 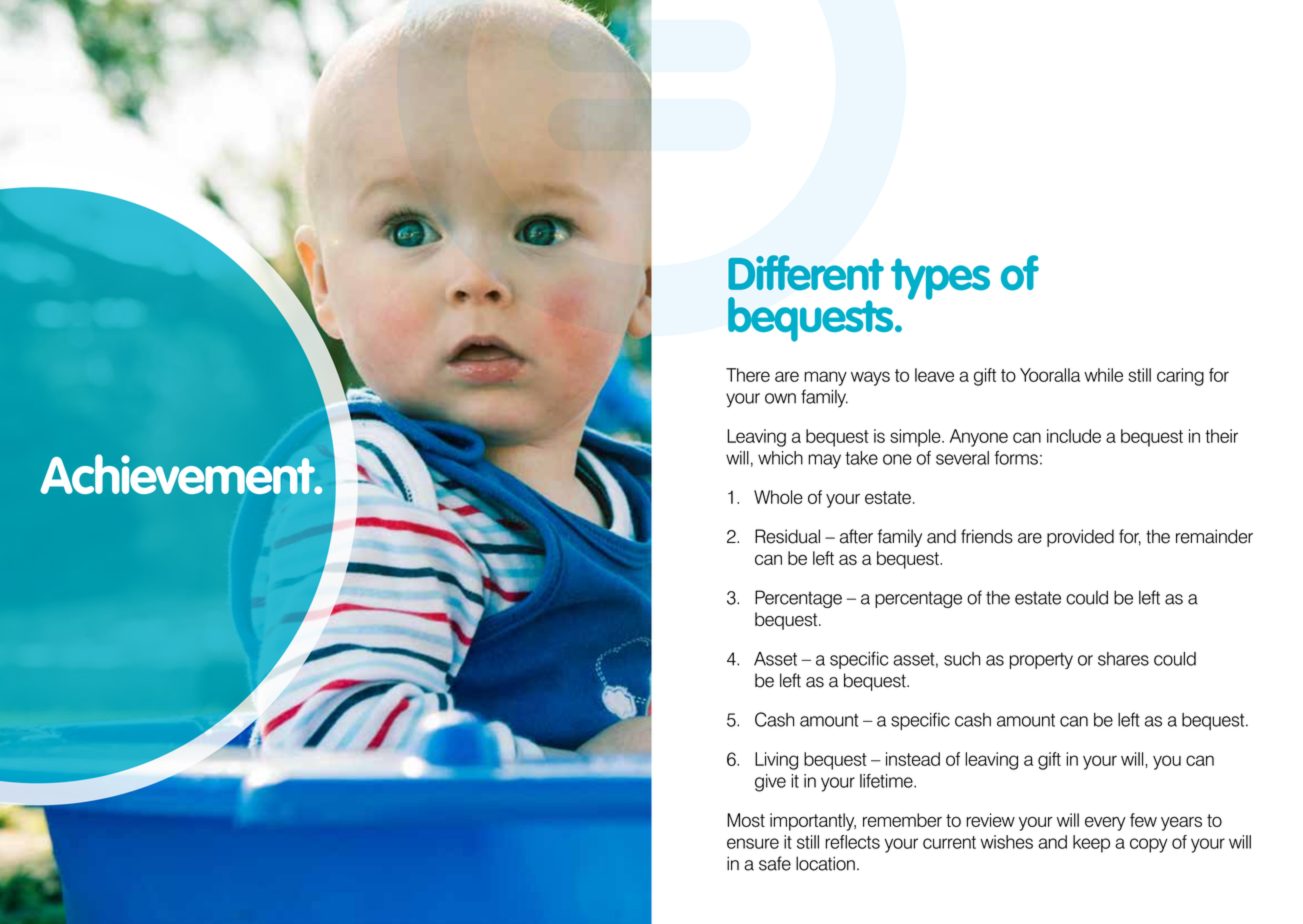 I want to click on types, so click(x=940, y=279).
